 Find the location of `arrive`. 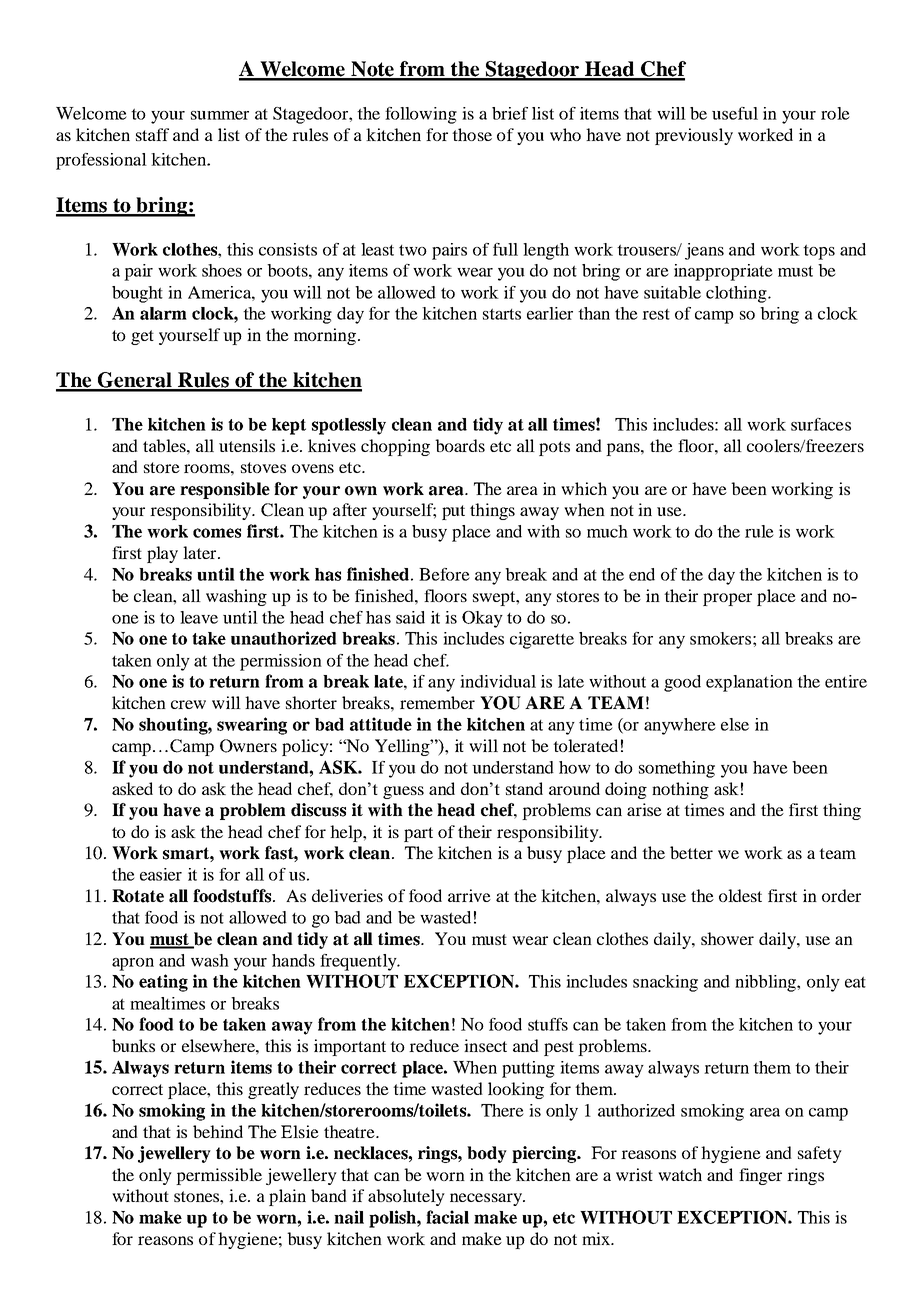

arrive is located at coordinates (469, 895).
